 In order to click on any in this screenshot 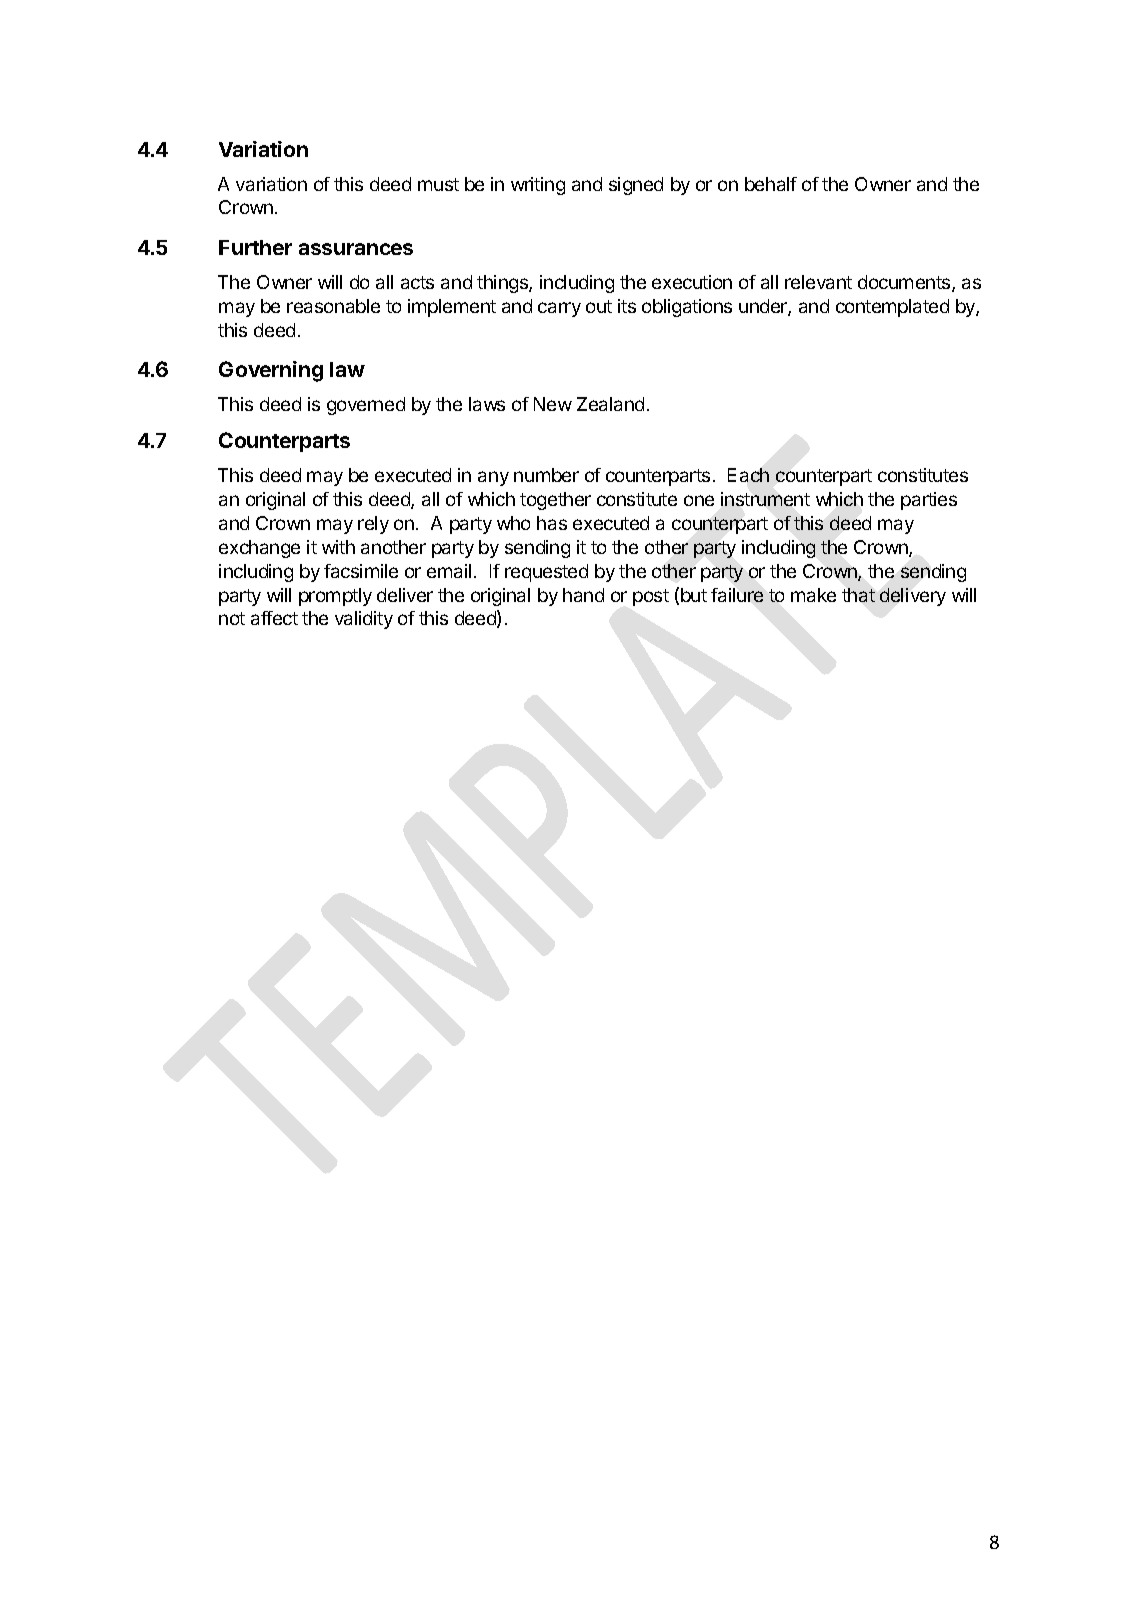, I will do `click(493, 478)`.
